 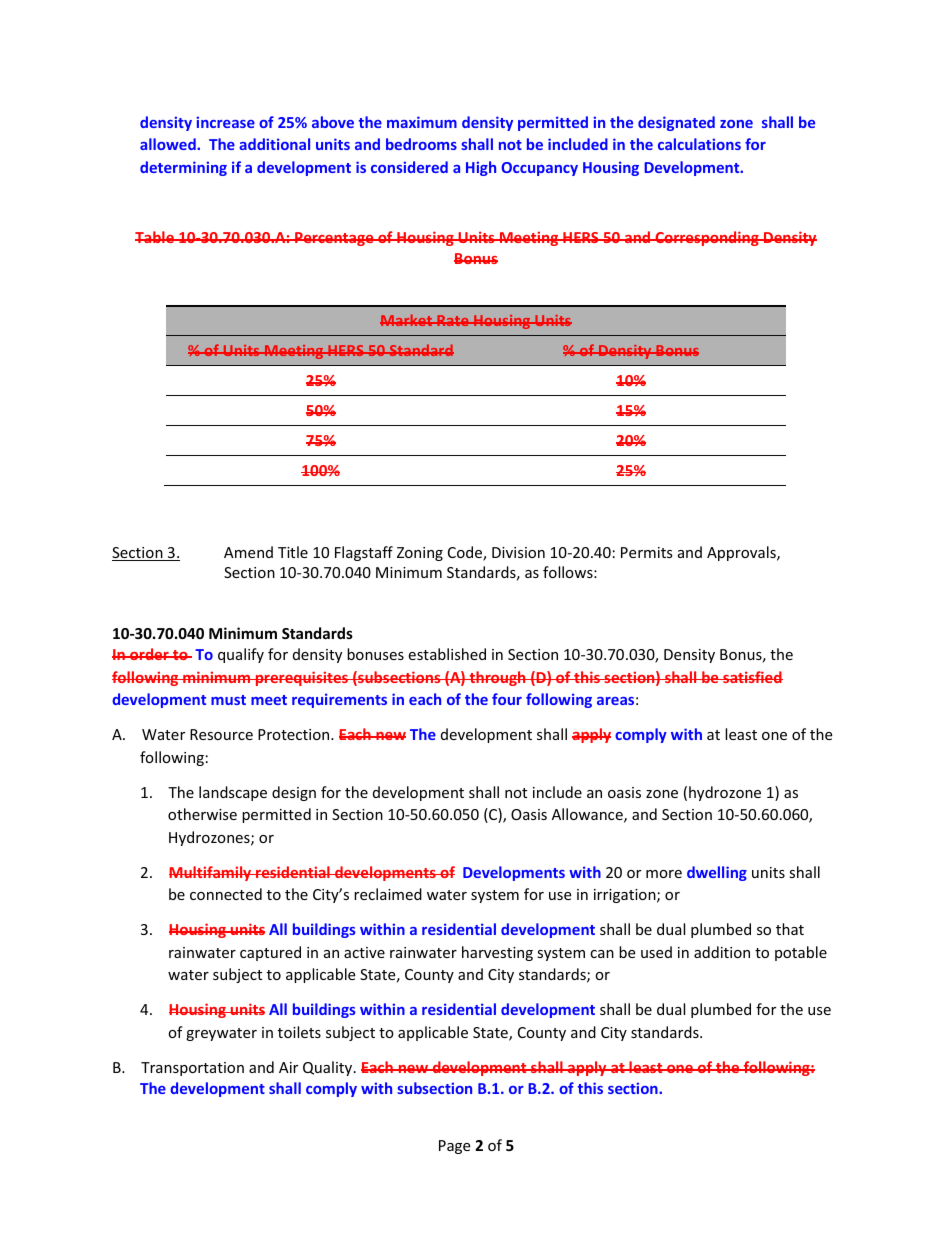 What do you see at coordinates (742, 553) in the page?
I see `Approvals` at bounding box center [742, 553].
